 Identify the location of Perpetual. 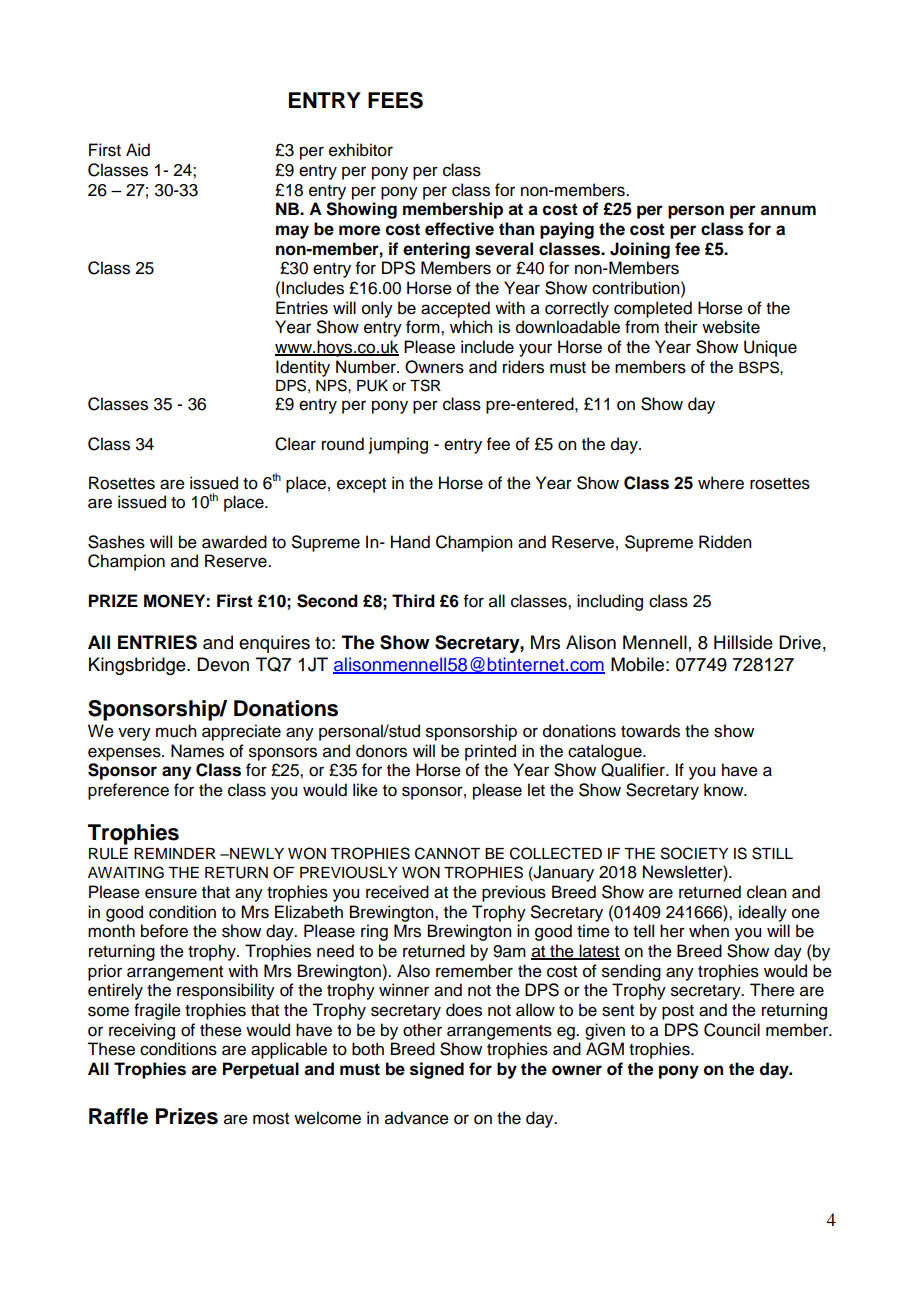
(261, 1070).
